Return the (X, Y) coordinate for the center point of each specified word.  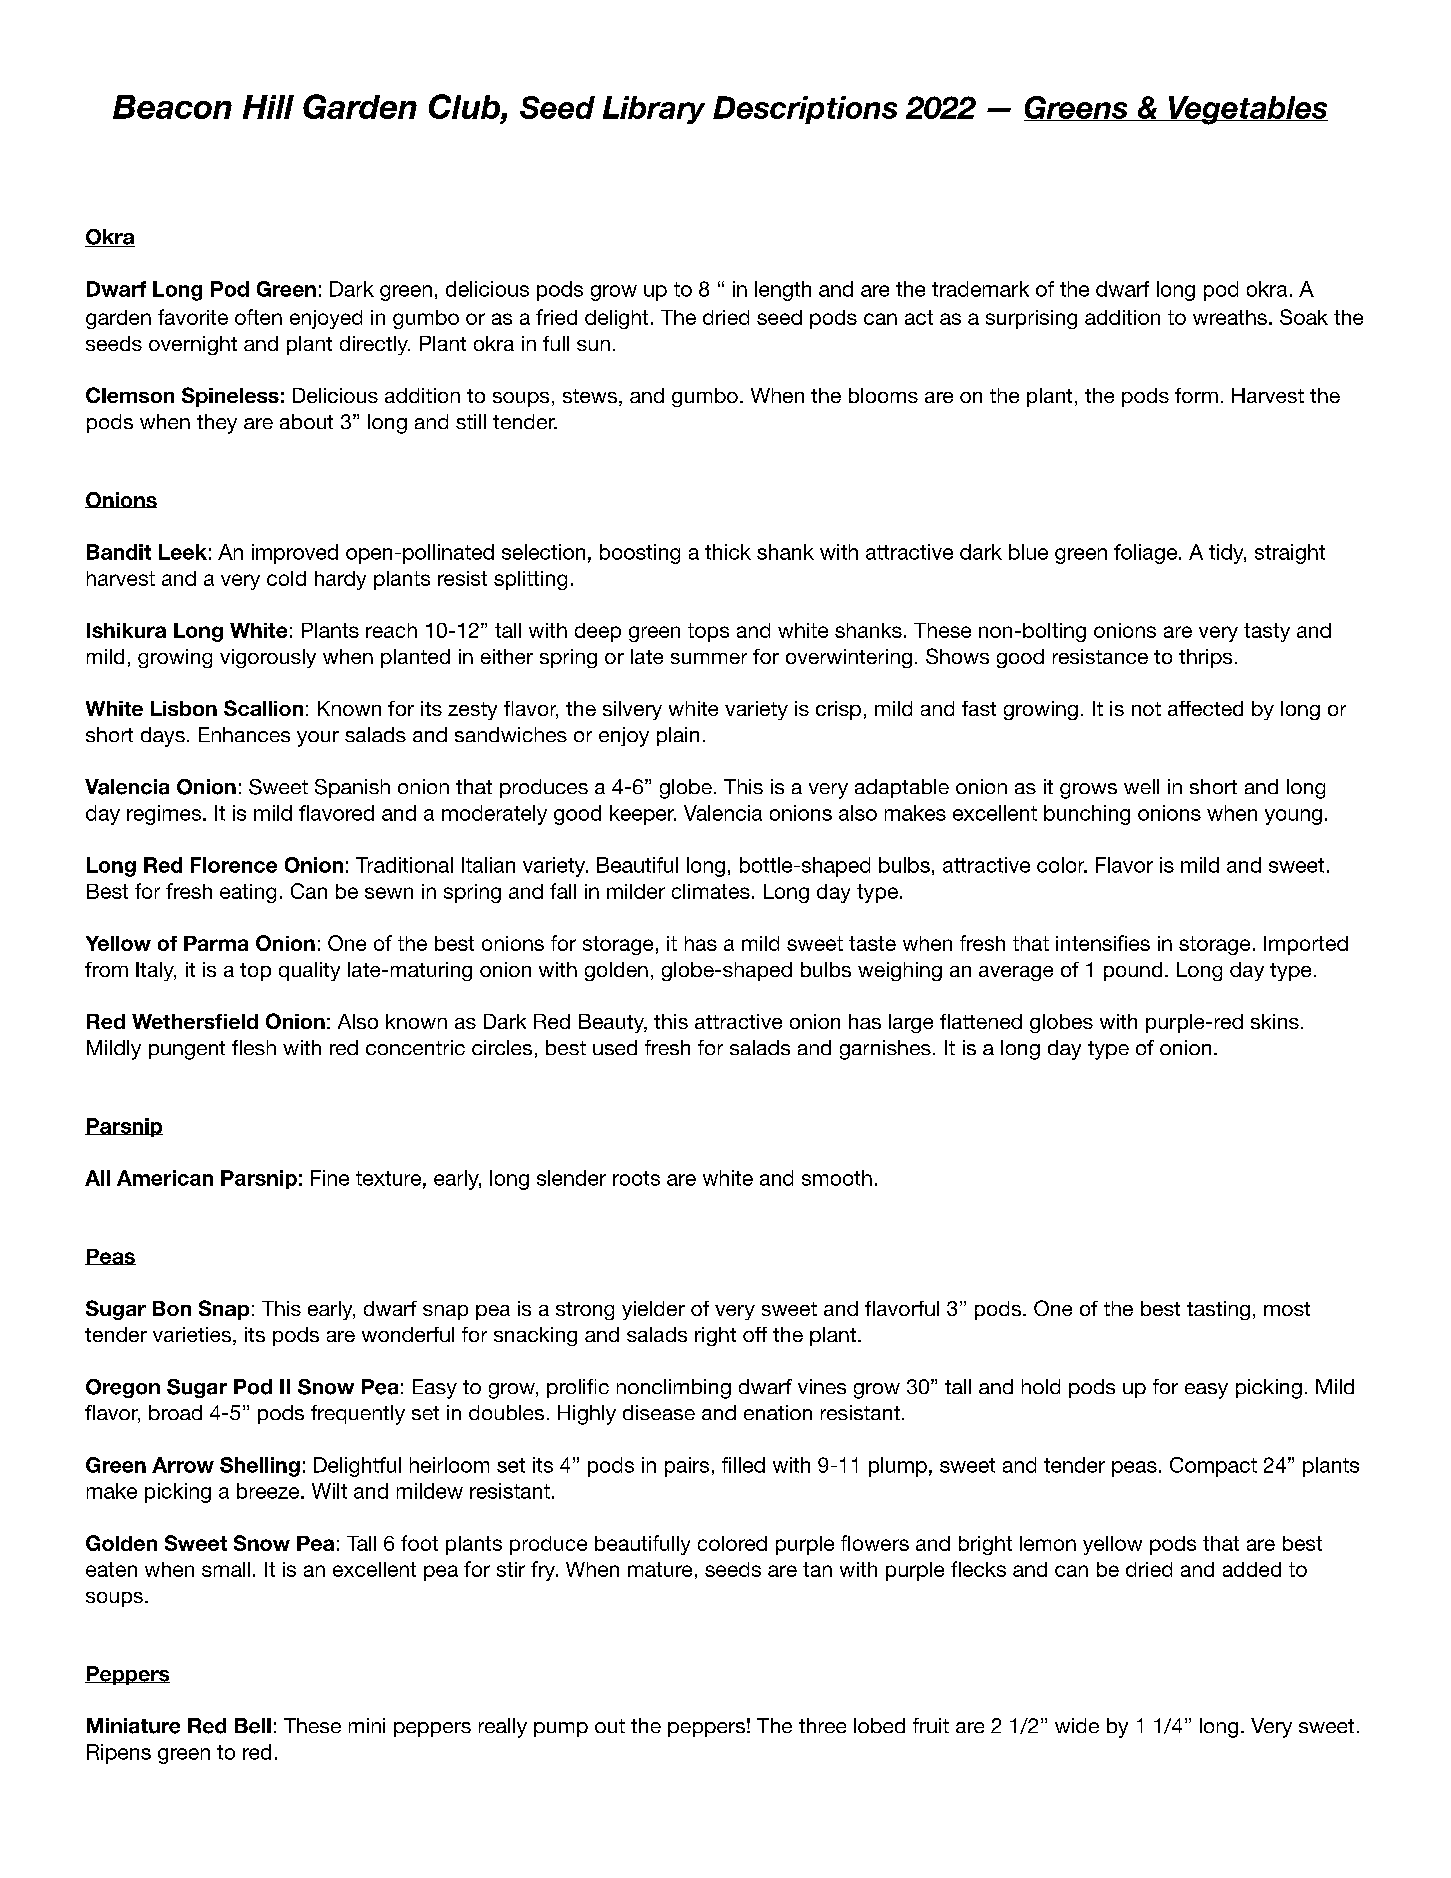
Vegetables (1247, 110)
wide (1077, 1725)
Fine (330, 1178)
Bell (253, 1726)
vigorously (268, 658)
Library (654, 110)
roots (636, 1178)
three (822, 1725)
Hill (268, 107)
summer (709, 658)
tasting (1218, 1310)
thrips (1205, 658)
